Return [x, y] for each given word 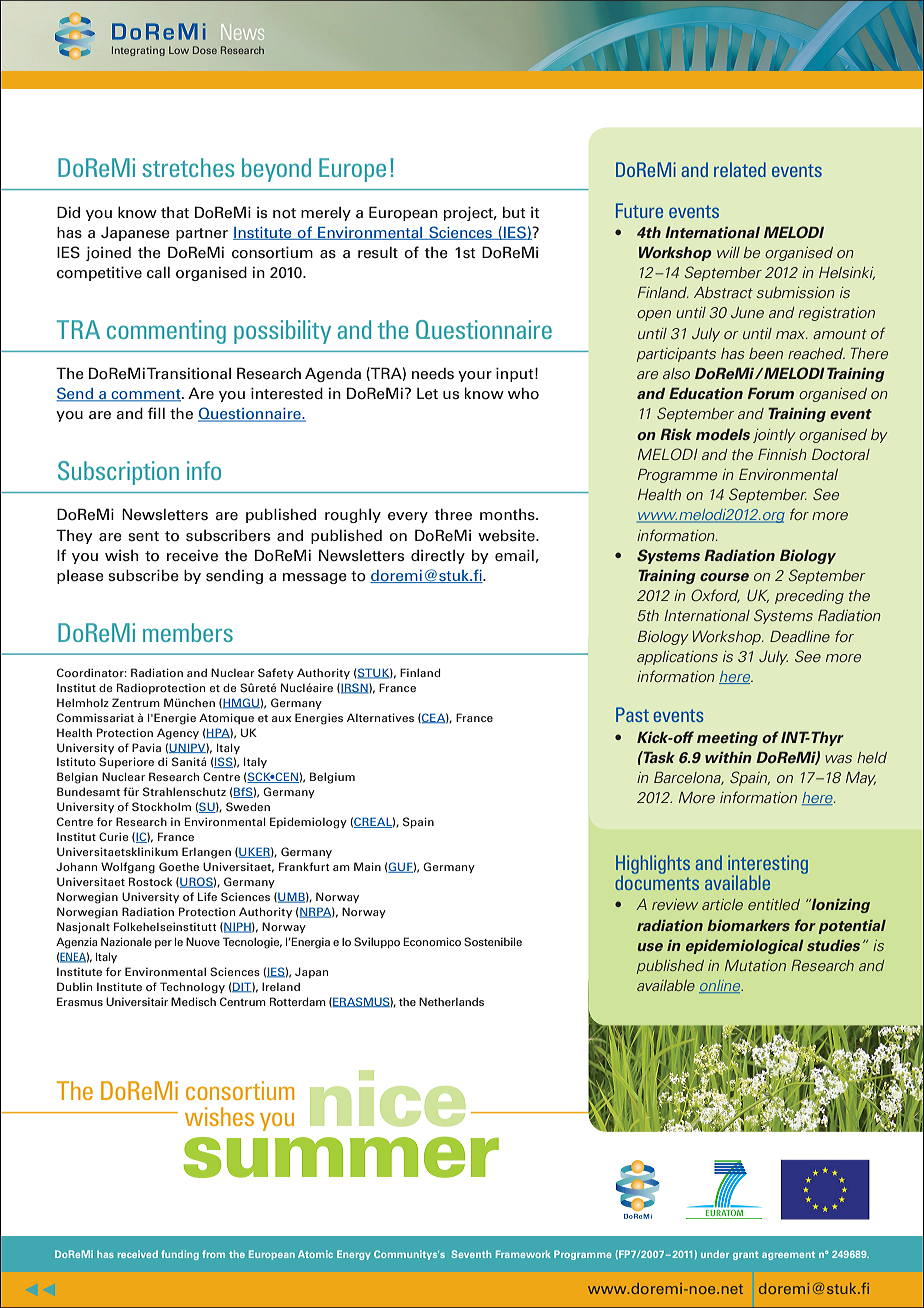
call [158, 273]
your [475, 376]
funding [180, 1255]
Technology [192, 988]
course [724, 577]
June [747, 312]
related [740, 169]
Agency [178, 734]
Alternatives [380, 717]
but [514, 212]
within [728, 757]
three [453, 515]
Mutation [755, 965]
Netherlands [451, 1001]
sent [143, 536]
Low [179, 50]
